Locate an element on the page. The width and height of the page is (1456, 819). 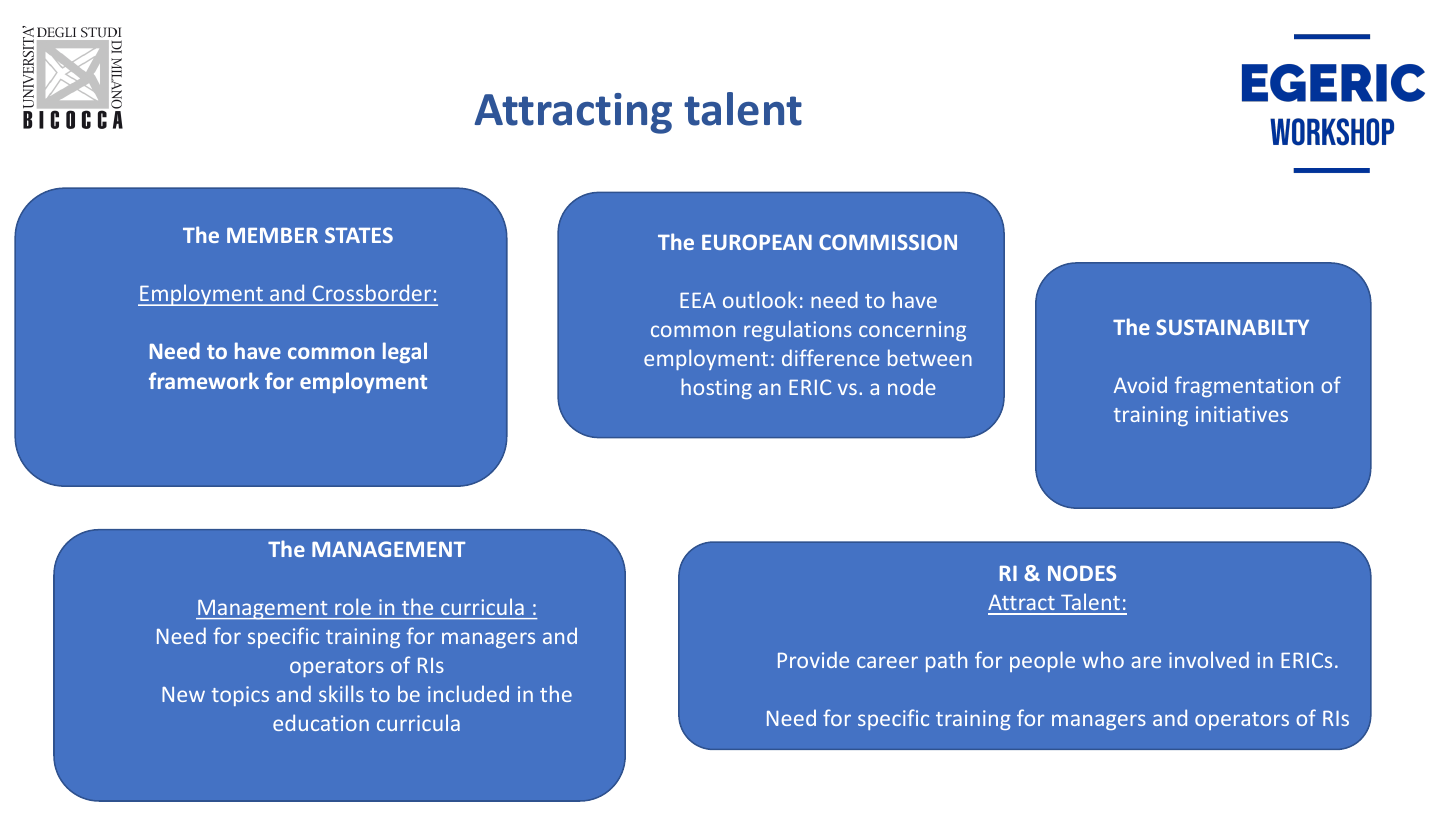
who is located at coordinates (1103, 659).
